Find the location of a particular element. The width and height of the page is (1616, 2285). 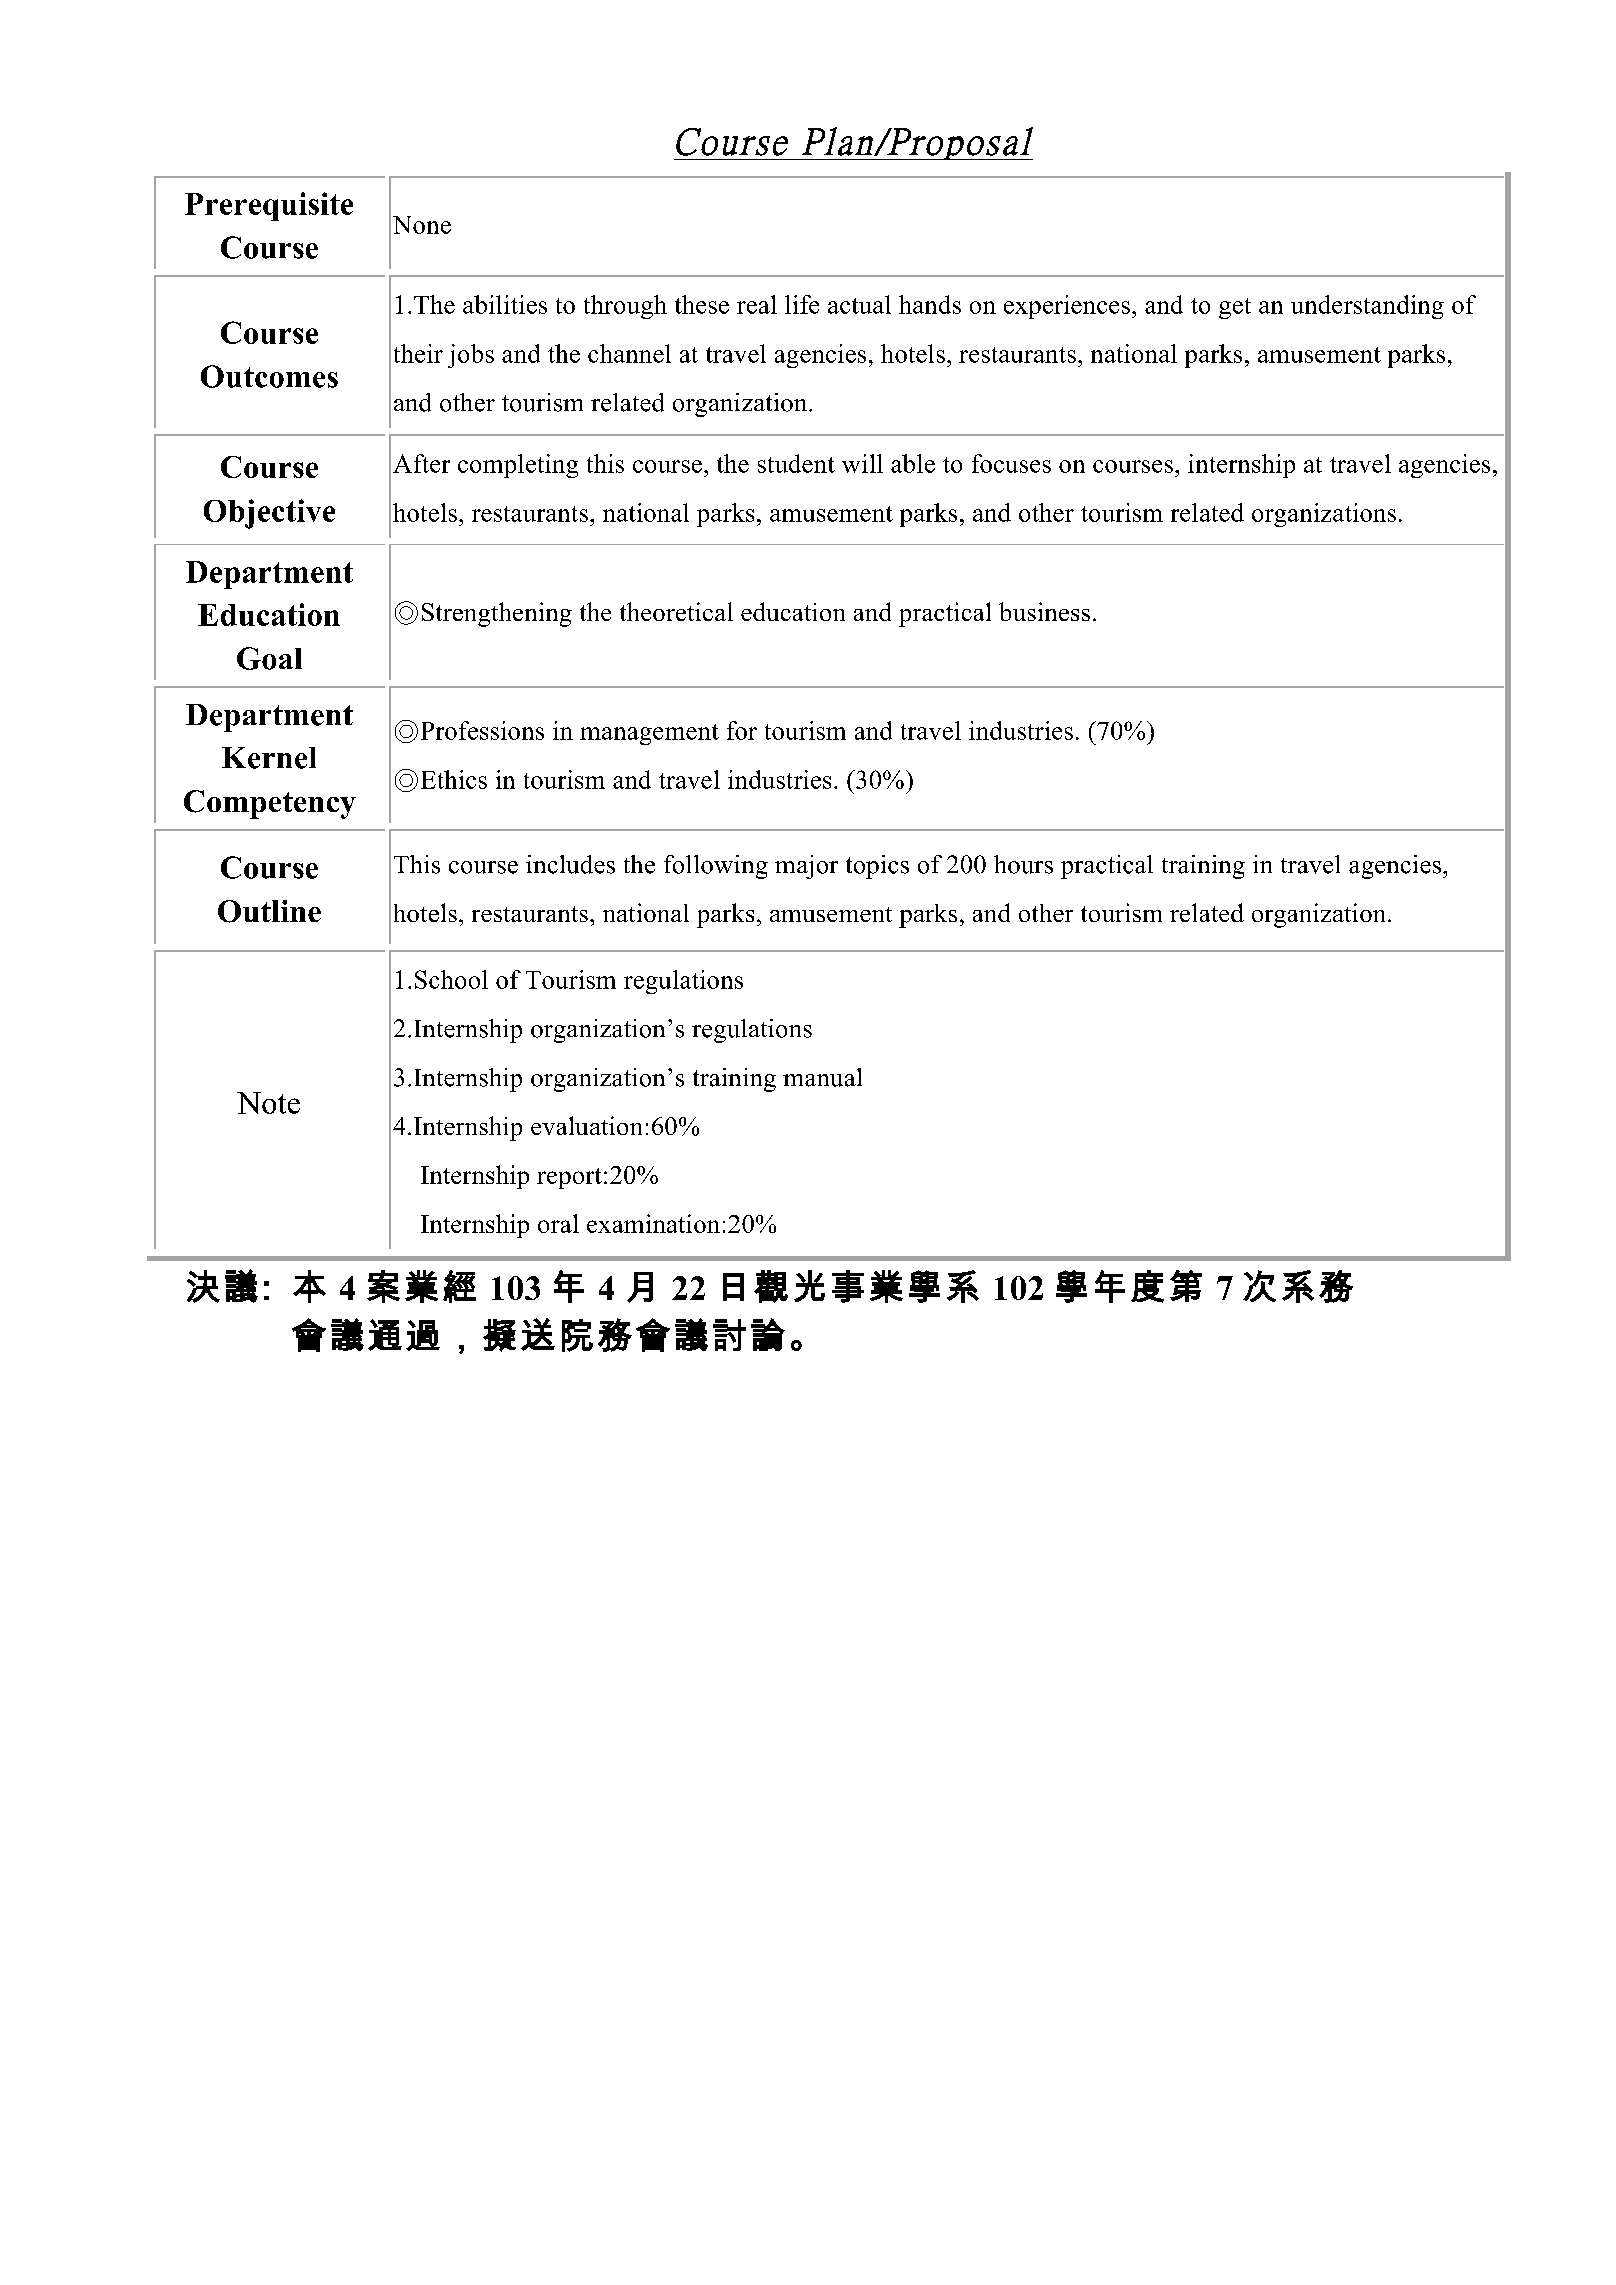

oral is located at coordinates (558, 1223).
